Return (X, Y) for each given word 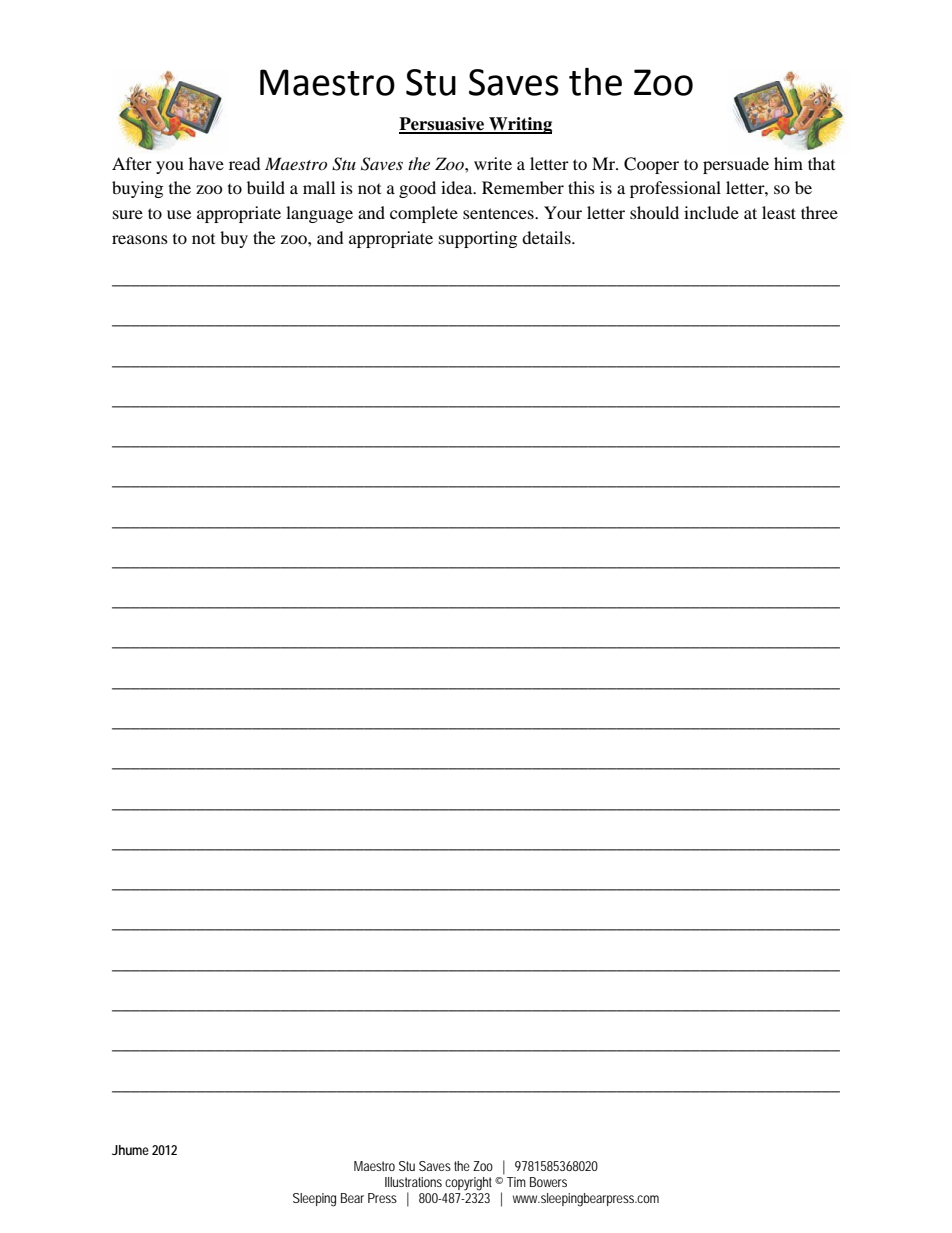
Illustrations (413, 1182)
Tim (516, 1182)
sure (128, 214)
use (179, 214)
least (779, 212)
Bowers (548, 1182)
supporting (478, 239)
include (711, 212)
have (206, 163)
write (493, 163)
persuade (736, 165)
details (547, 237)
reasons (140, 239)
